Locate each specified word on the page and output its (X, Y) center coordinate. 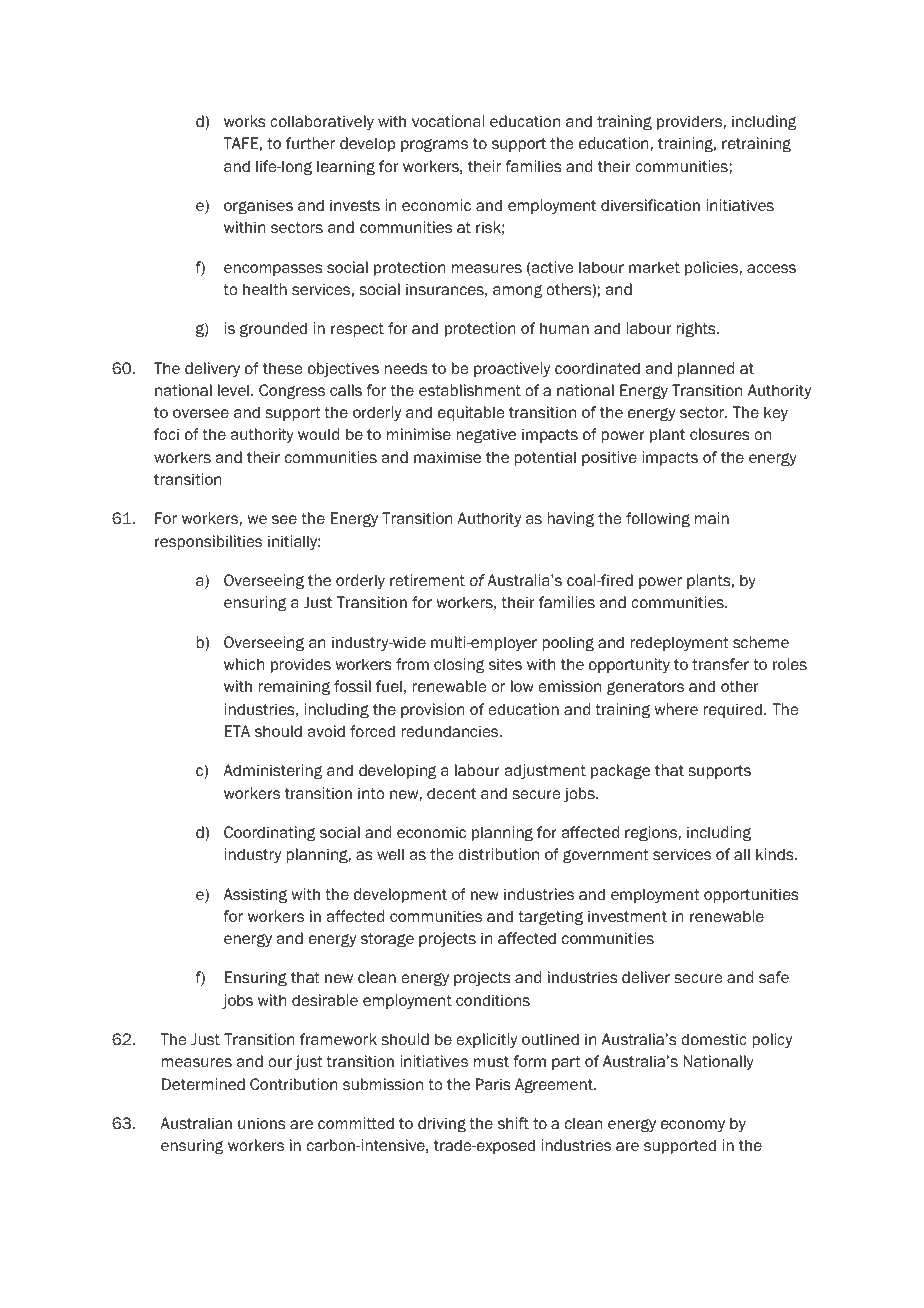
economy (693, 1126)
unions (262, 1123)
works (245, 121)
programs (434, 145)
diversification (650, 205)
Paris (493, 1084)
